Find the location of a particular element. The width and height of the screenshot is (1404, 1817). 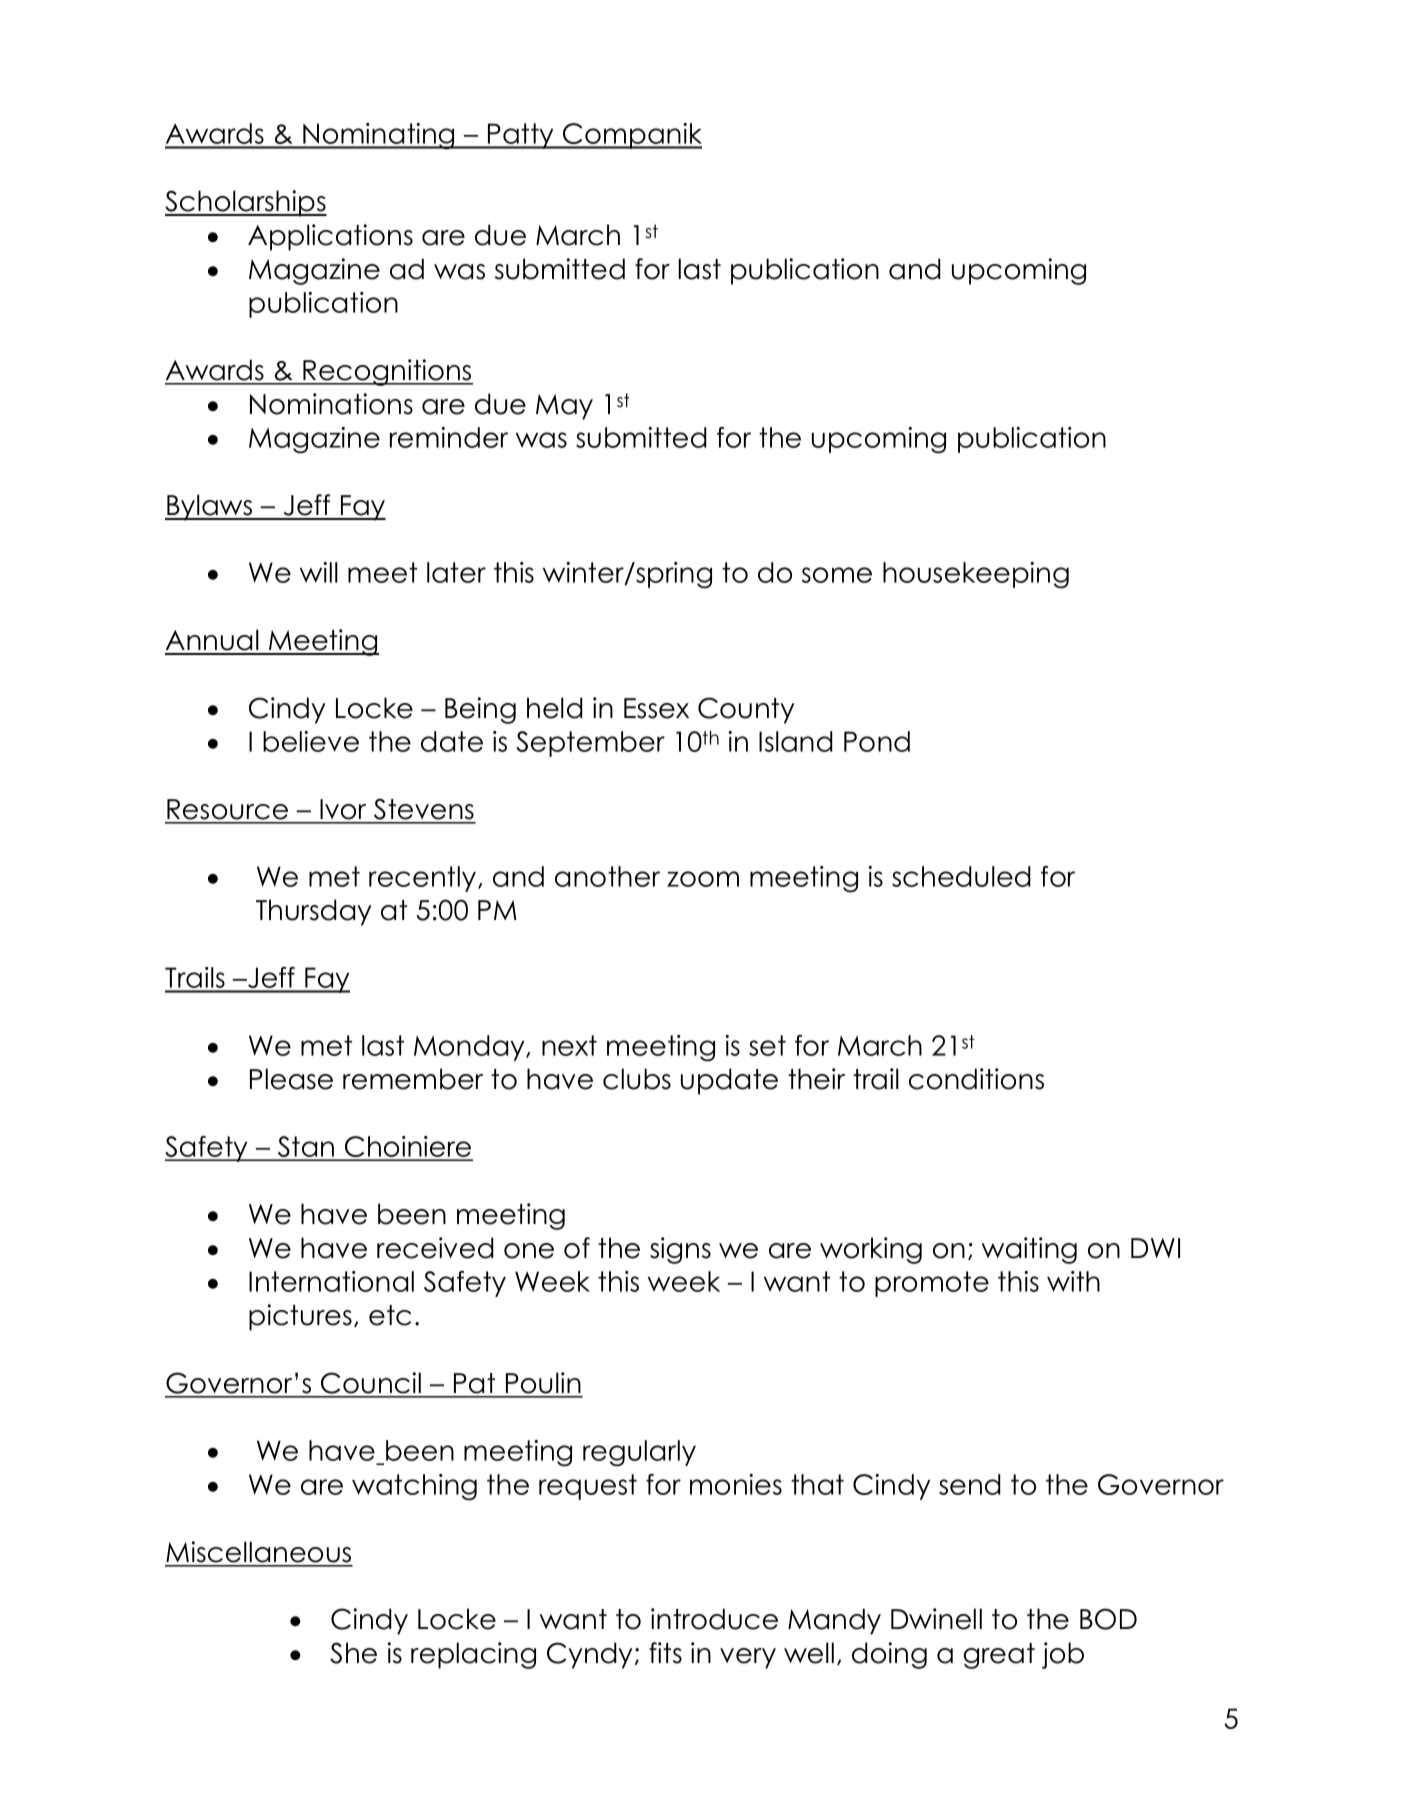

housekeeping is located at coordinates (976, 575).
